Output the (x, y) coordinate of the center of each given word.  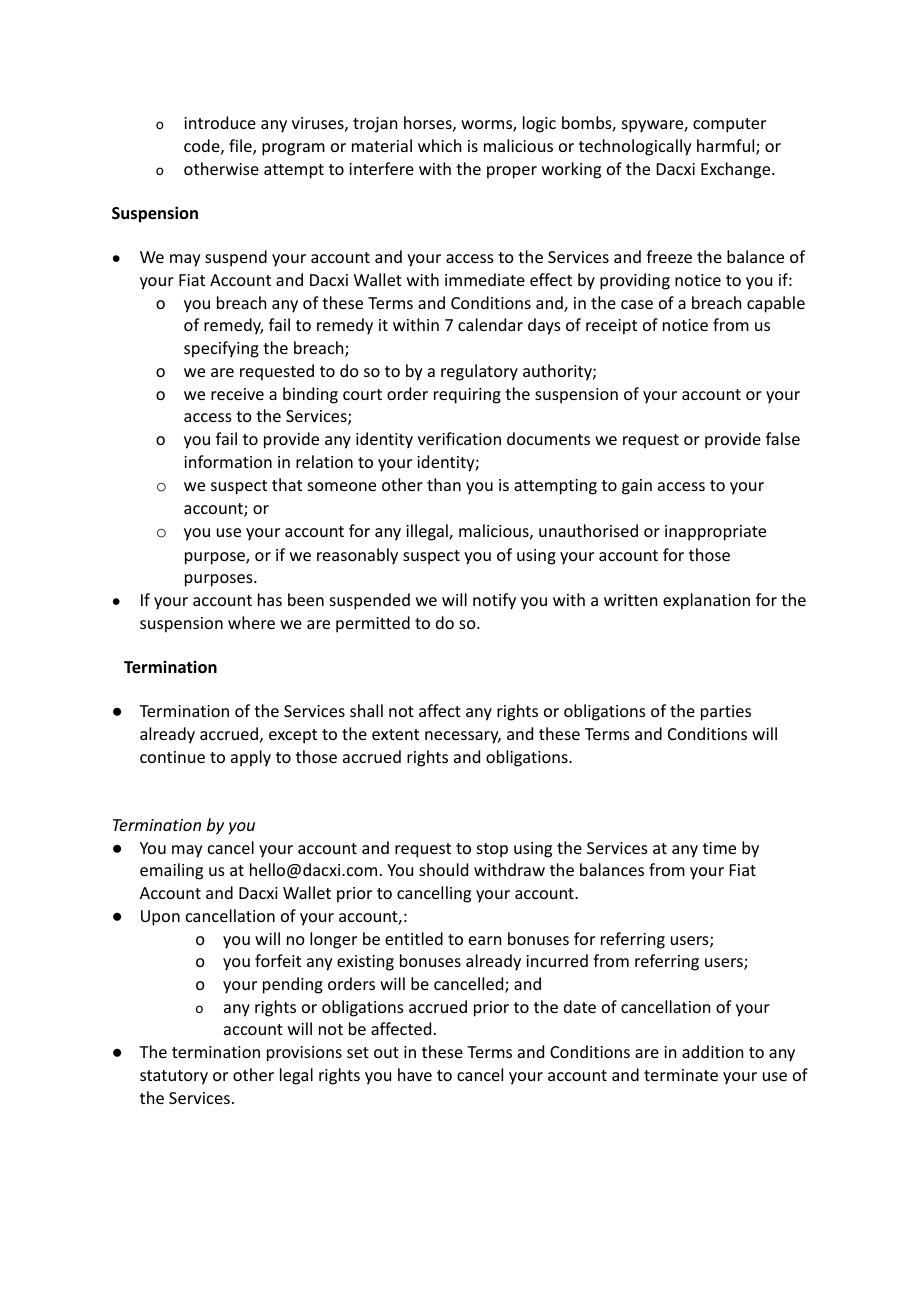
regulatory (479, 372)
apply (251, 758)
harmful (727, 147)
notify (494, 601)
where (251, 622)
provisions (304, 1054)
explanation (706, 601)
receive (237, 394)
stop (492, 850)
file (241, 147)
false (783, 438)
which (439, 145)
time (719, 848)
